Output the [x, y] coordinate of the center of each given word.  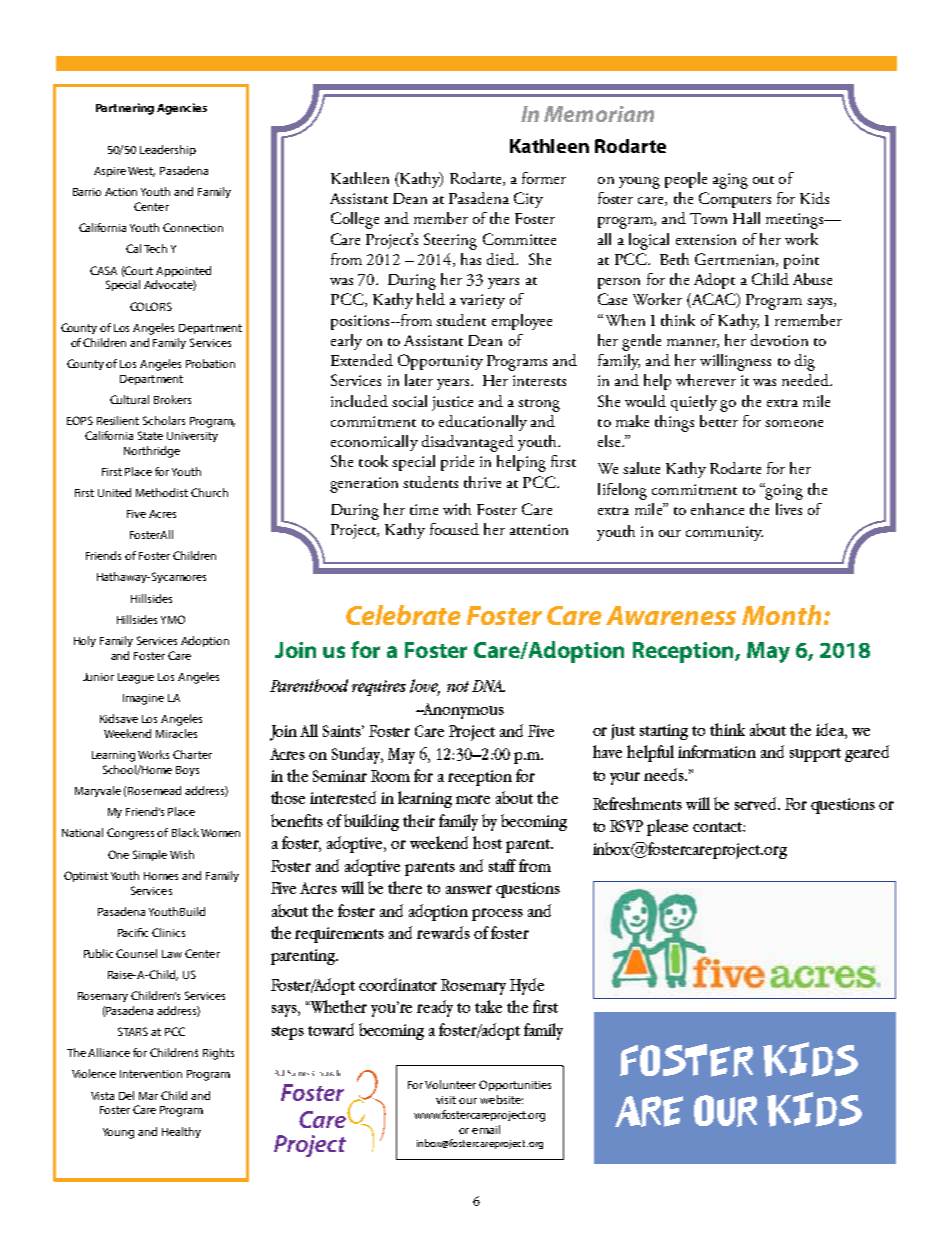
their [419, 820]
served [757, 803]
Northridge [152, 452]
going [783, 491]
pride [457, 463]
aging [730, 181]
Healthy [181, 1132]
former [544, 178]
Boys [187, 771]
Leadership [168, 150]
